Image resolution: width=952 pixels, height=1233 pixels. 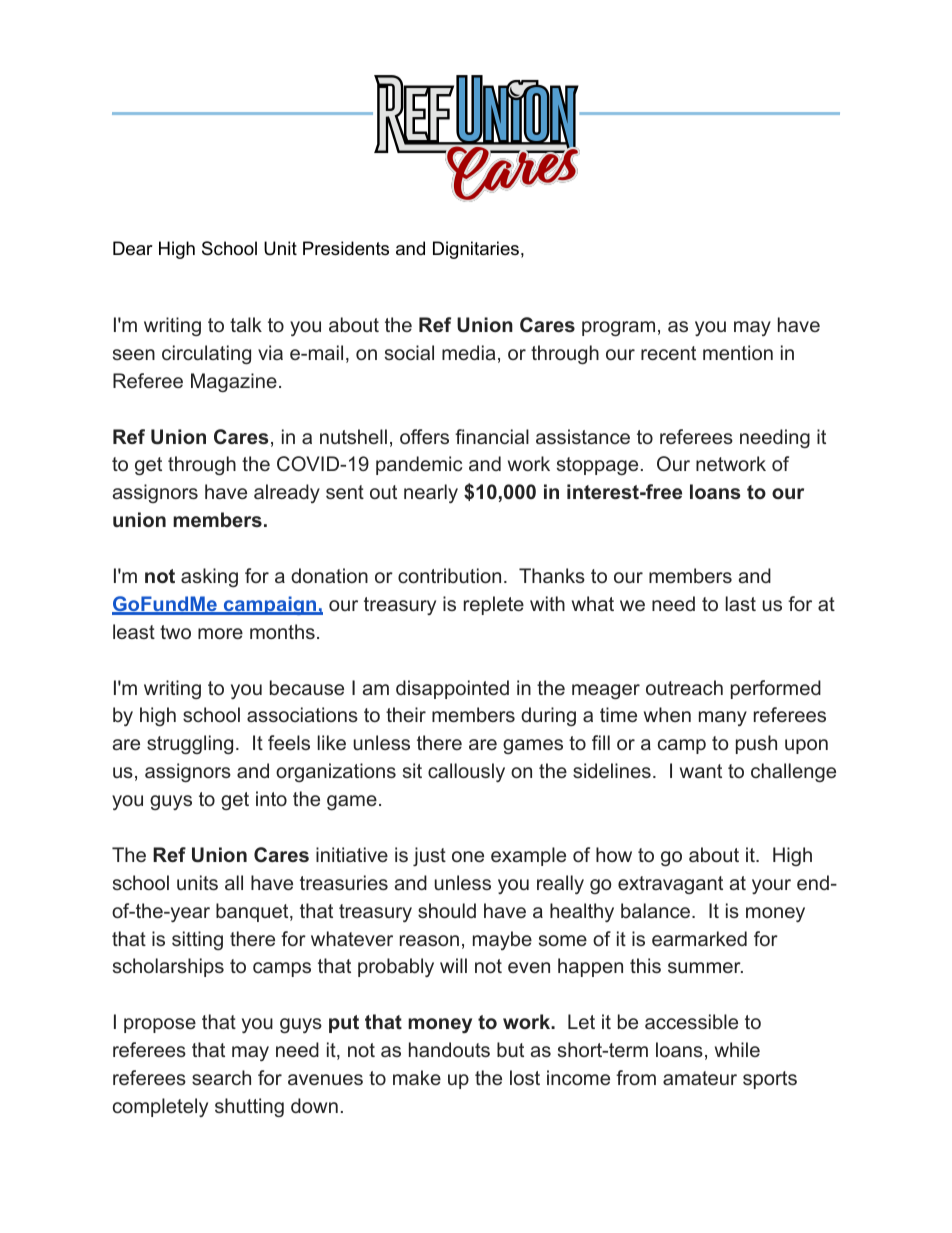 What do you see at coordinates (246, 324) in the screenshot?
I see `talk` at bounding box center [246, 324].
